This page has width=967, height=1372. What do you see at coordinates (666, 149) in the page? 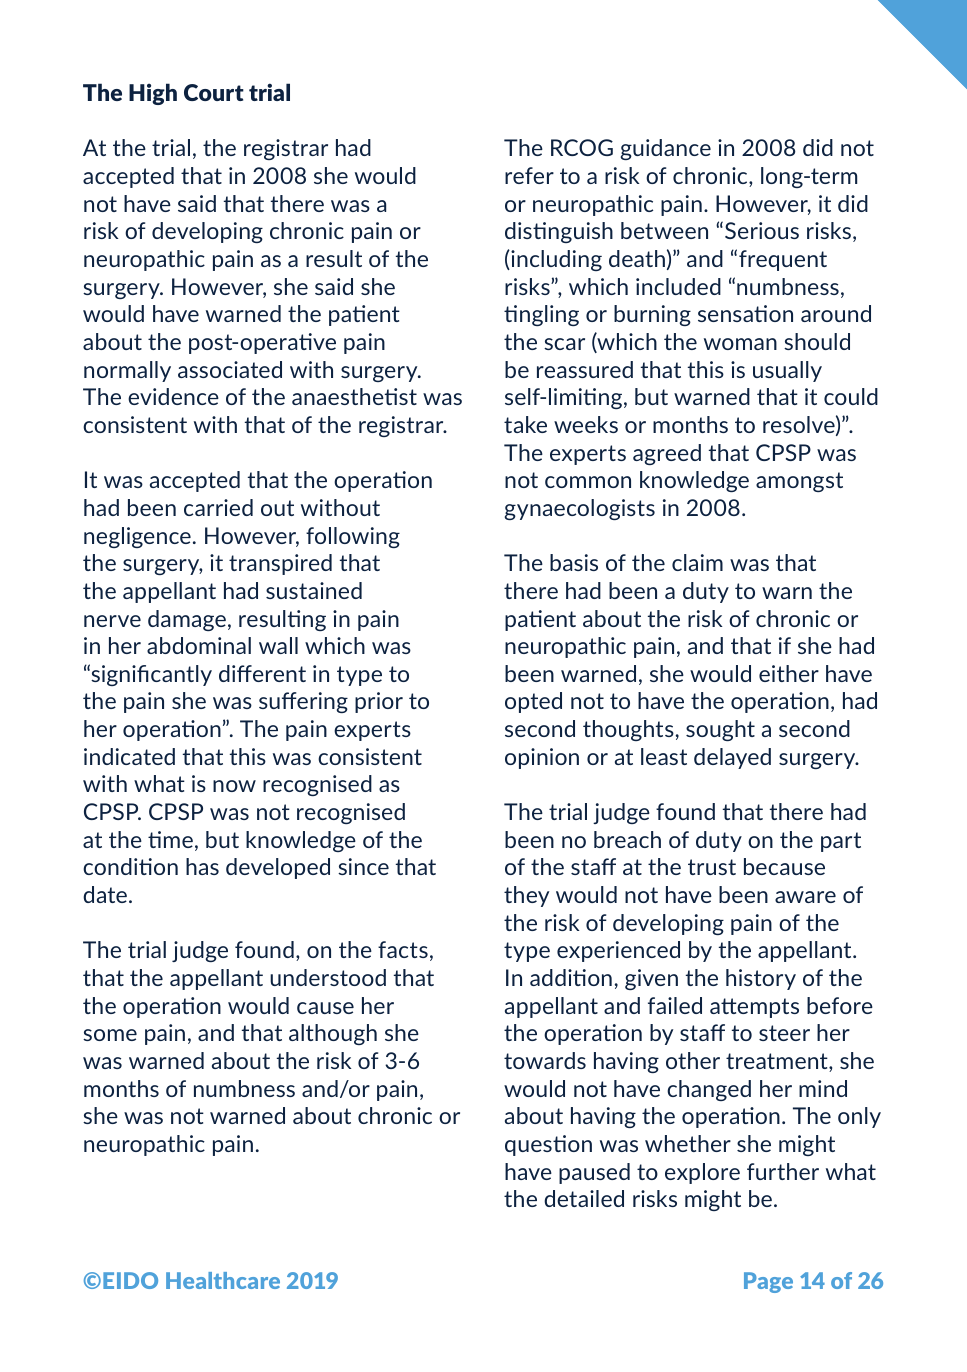
I see `guidance` at bounding box center [666, 149].
